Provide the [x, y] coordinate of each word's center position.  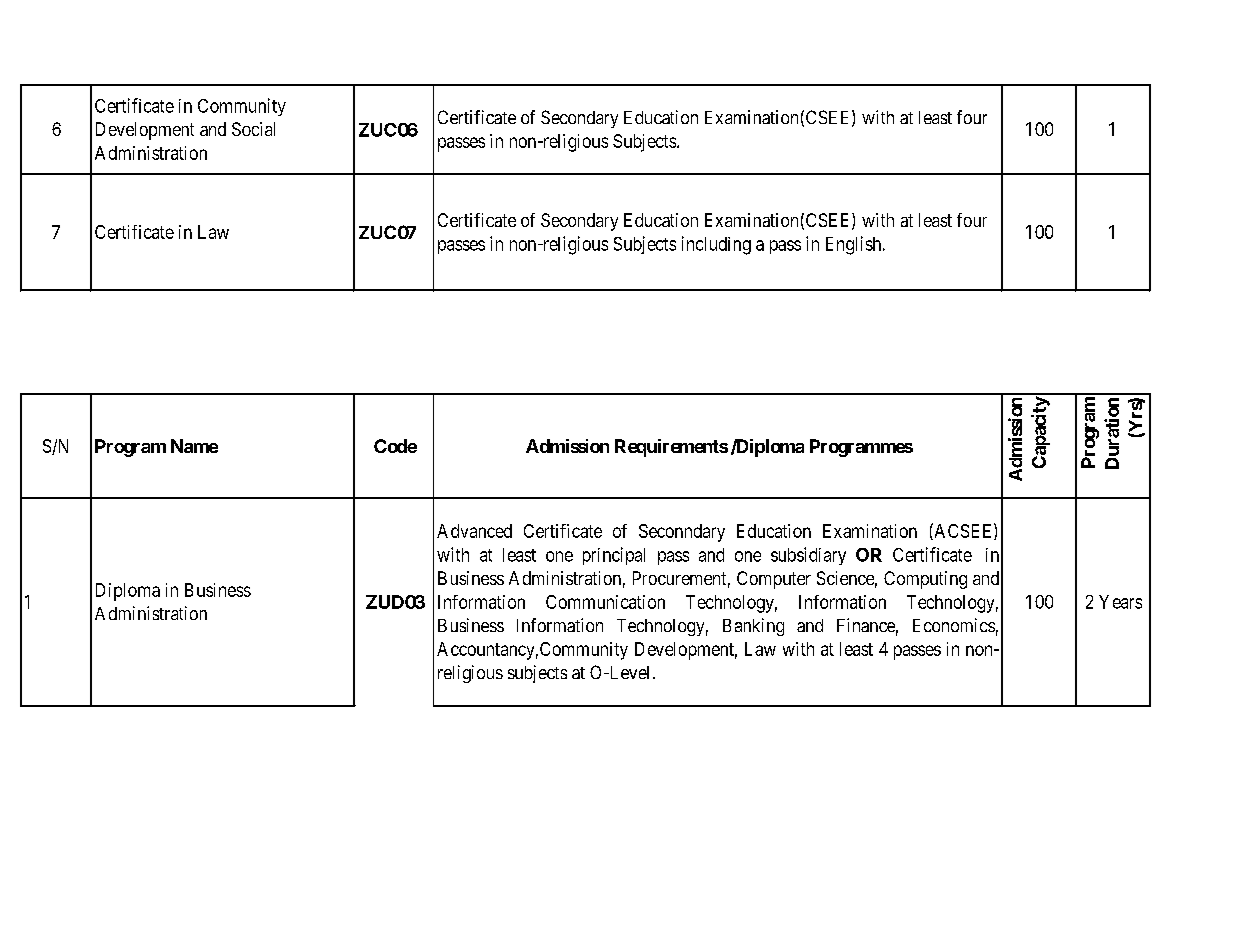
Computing [925, 580]
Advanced [474, 531]
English [855, 245]
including [716, 245]
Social [253, 129]
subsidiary [808, 556]
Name [194, 446]
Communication [605, 602]
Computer [774, 580]
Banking [753, 627]
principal [614, 556]
